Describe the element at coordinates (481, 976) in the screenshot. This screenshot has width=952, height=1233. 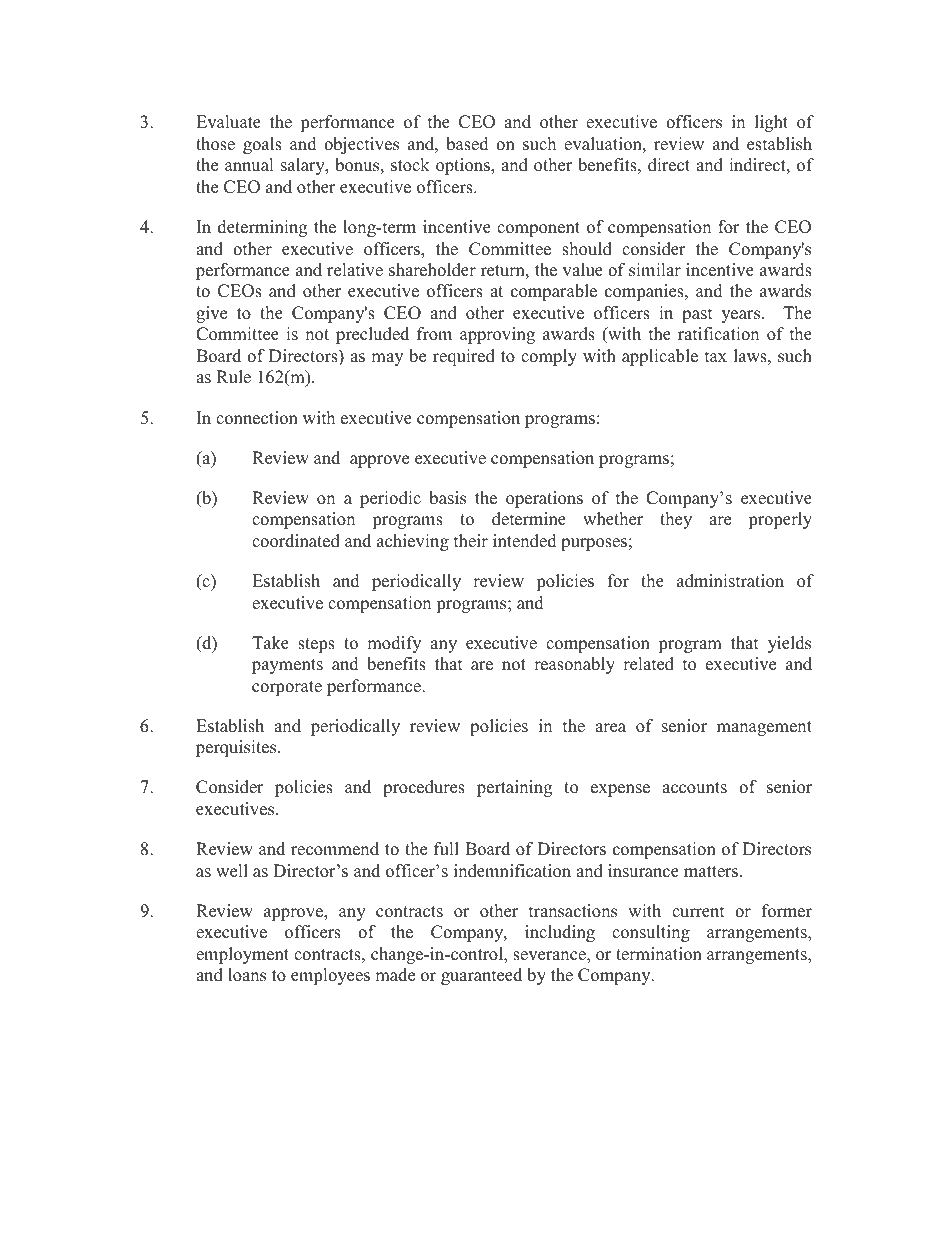
I see `guaranteed` at that location.
